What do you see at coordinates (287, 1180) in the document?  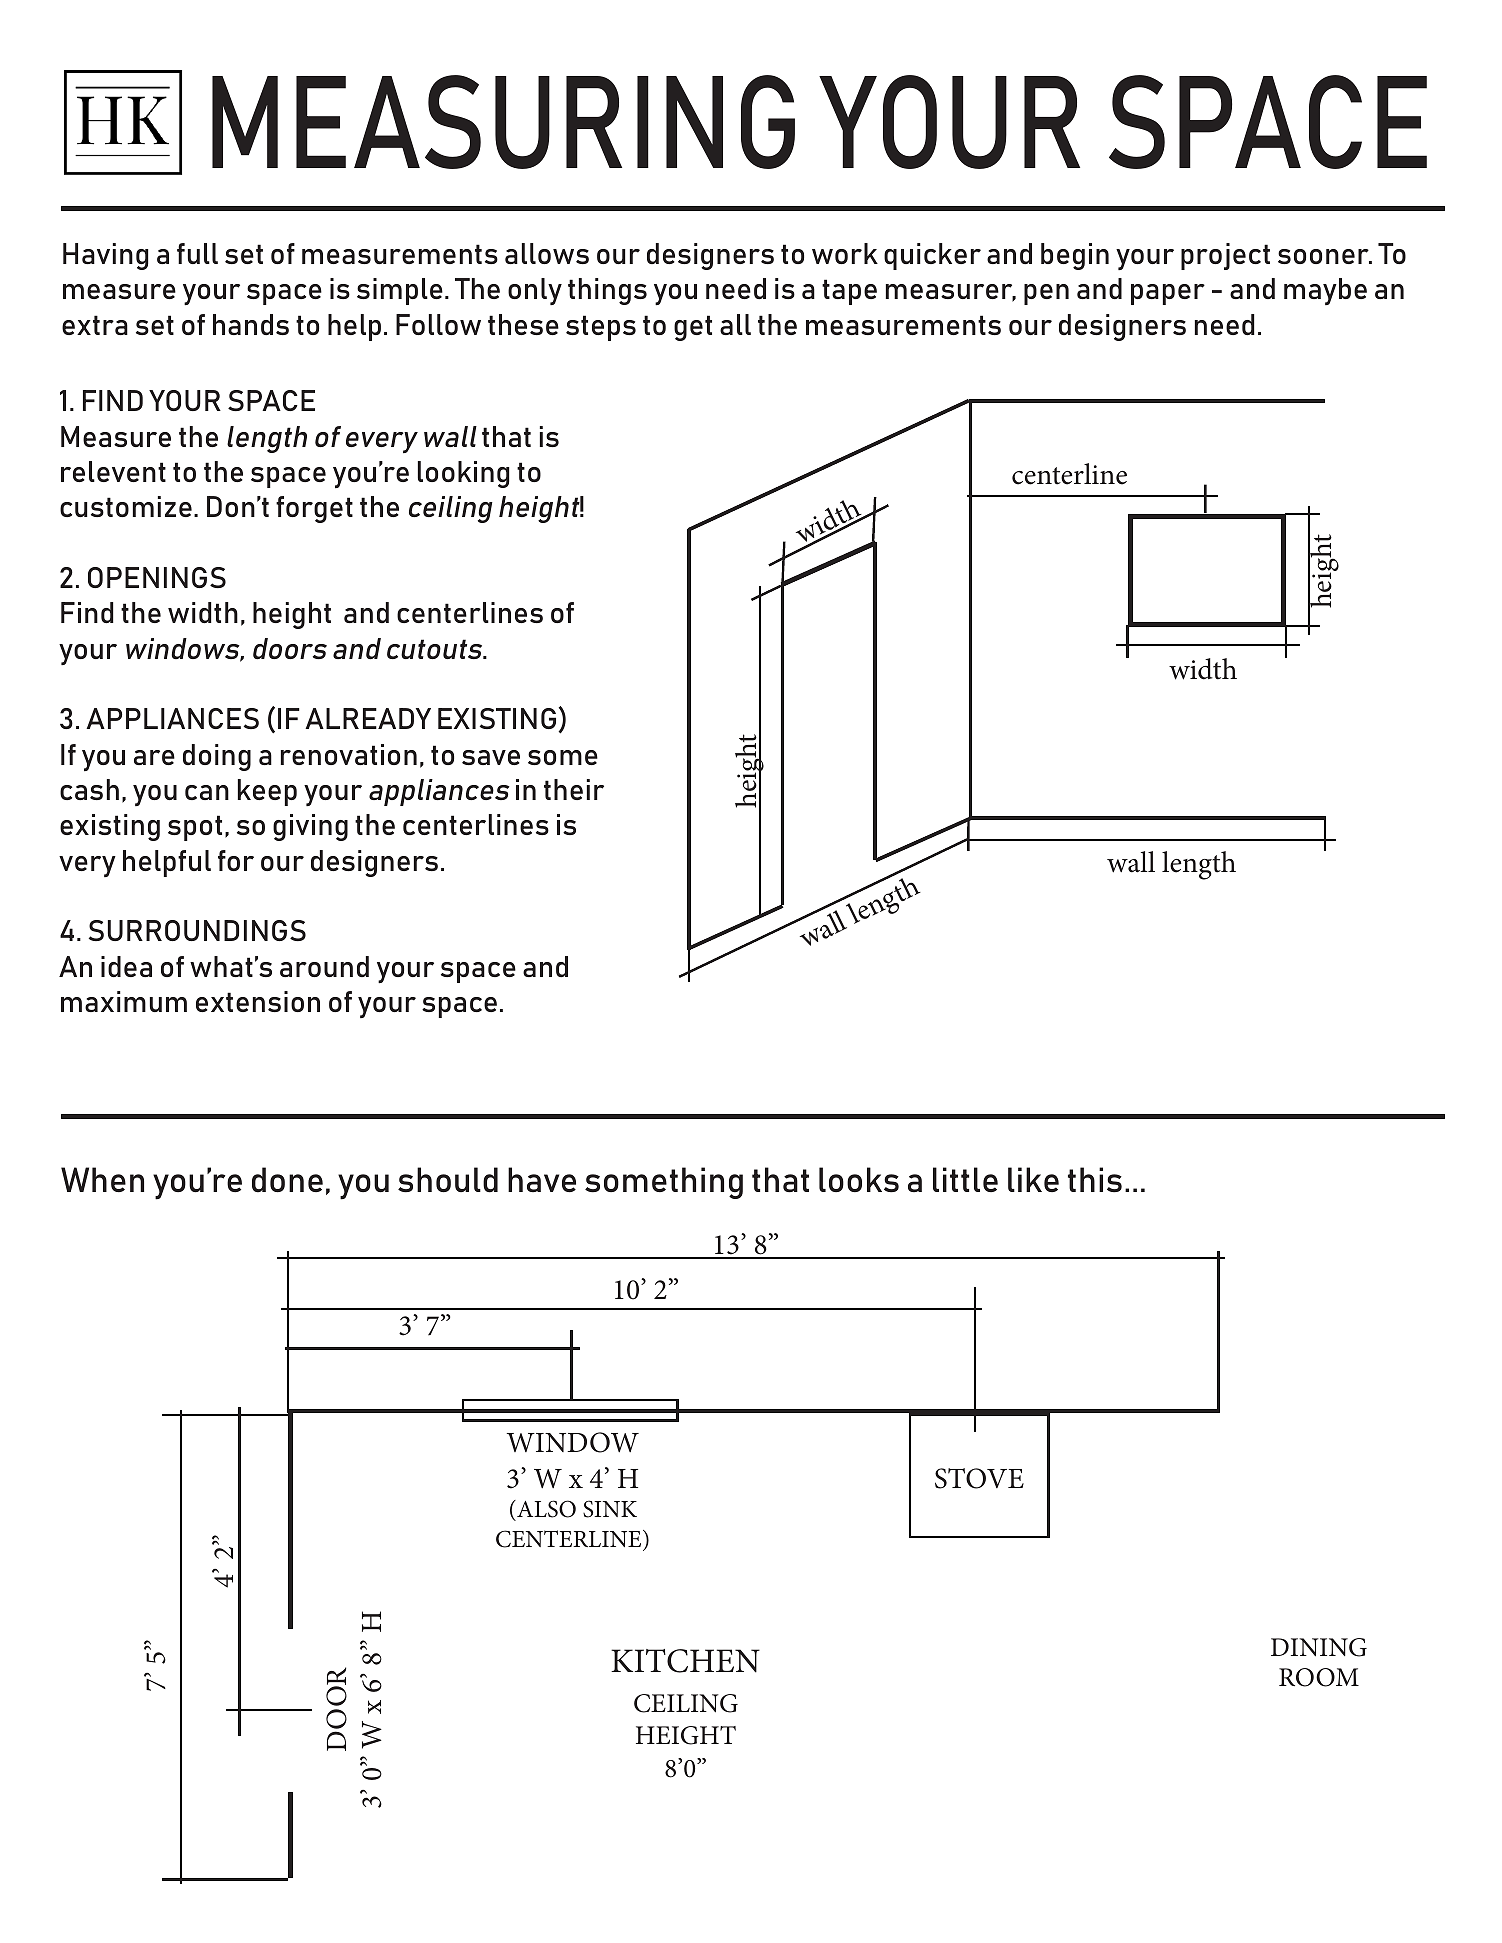 I see `done` at bounding box center [287, 1180].
